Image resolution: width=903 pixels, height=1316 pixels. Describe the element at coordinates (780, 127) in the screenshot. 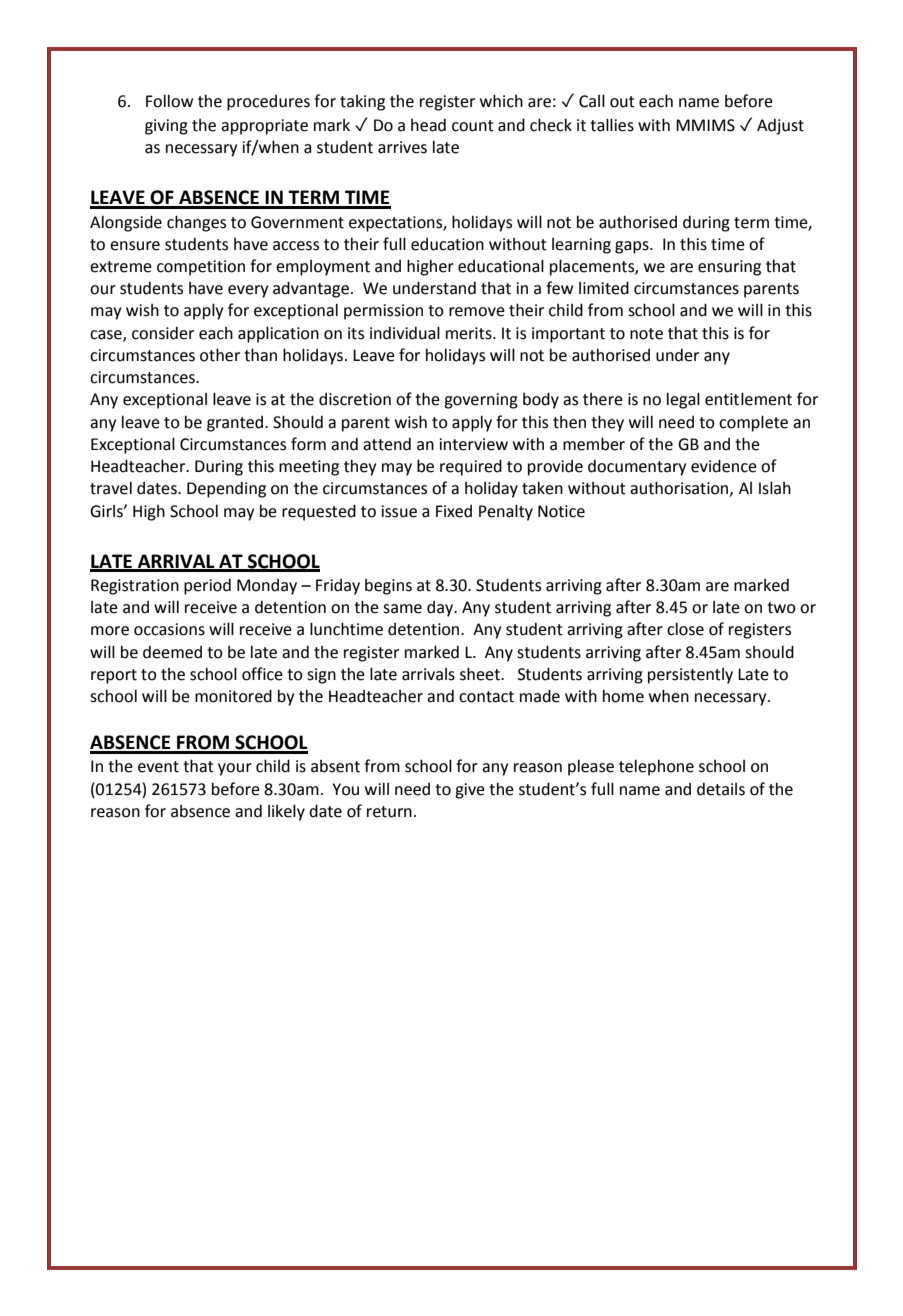

I see `Adjust` at that location.
